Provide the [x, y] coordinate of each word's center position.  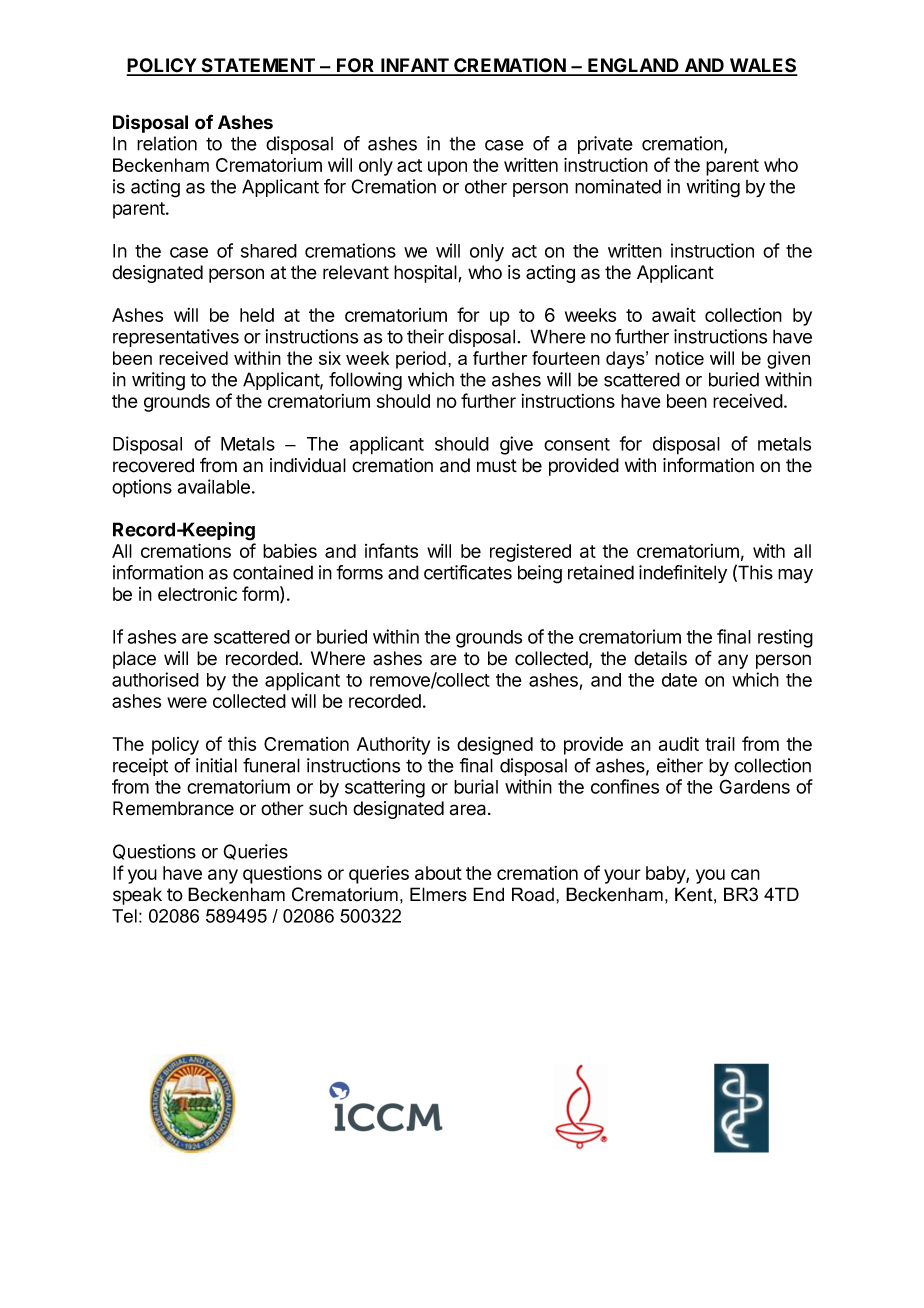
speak [137, 896]
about [438, 873]
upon [447, 168]
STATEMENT [258, 66]
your [622, 876]
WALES [762, 66]
